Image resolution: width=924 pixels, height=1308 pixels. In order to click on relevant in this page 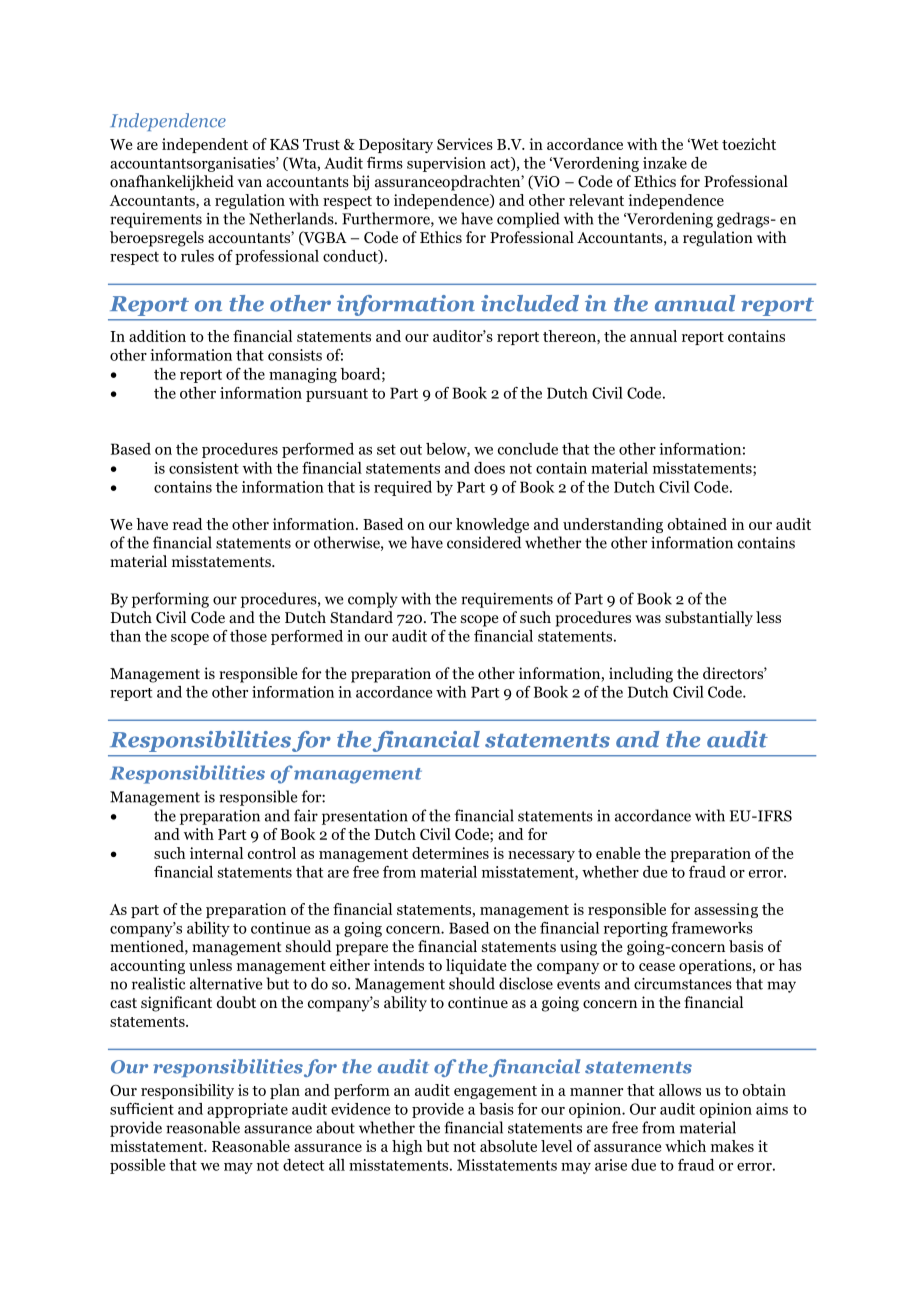, I will do `click(596, 200)`.
